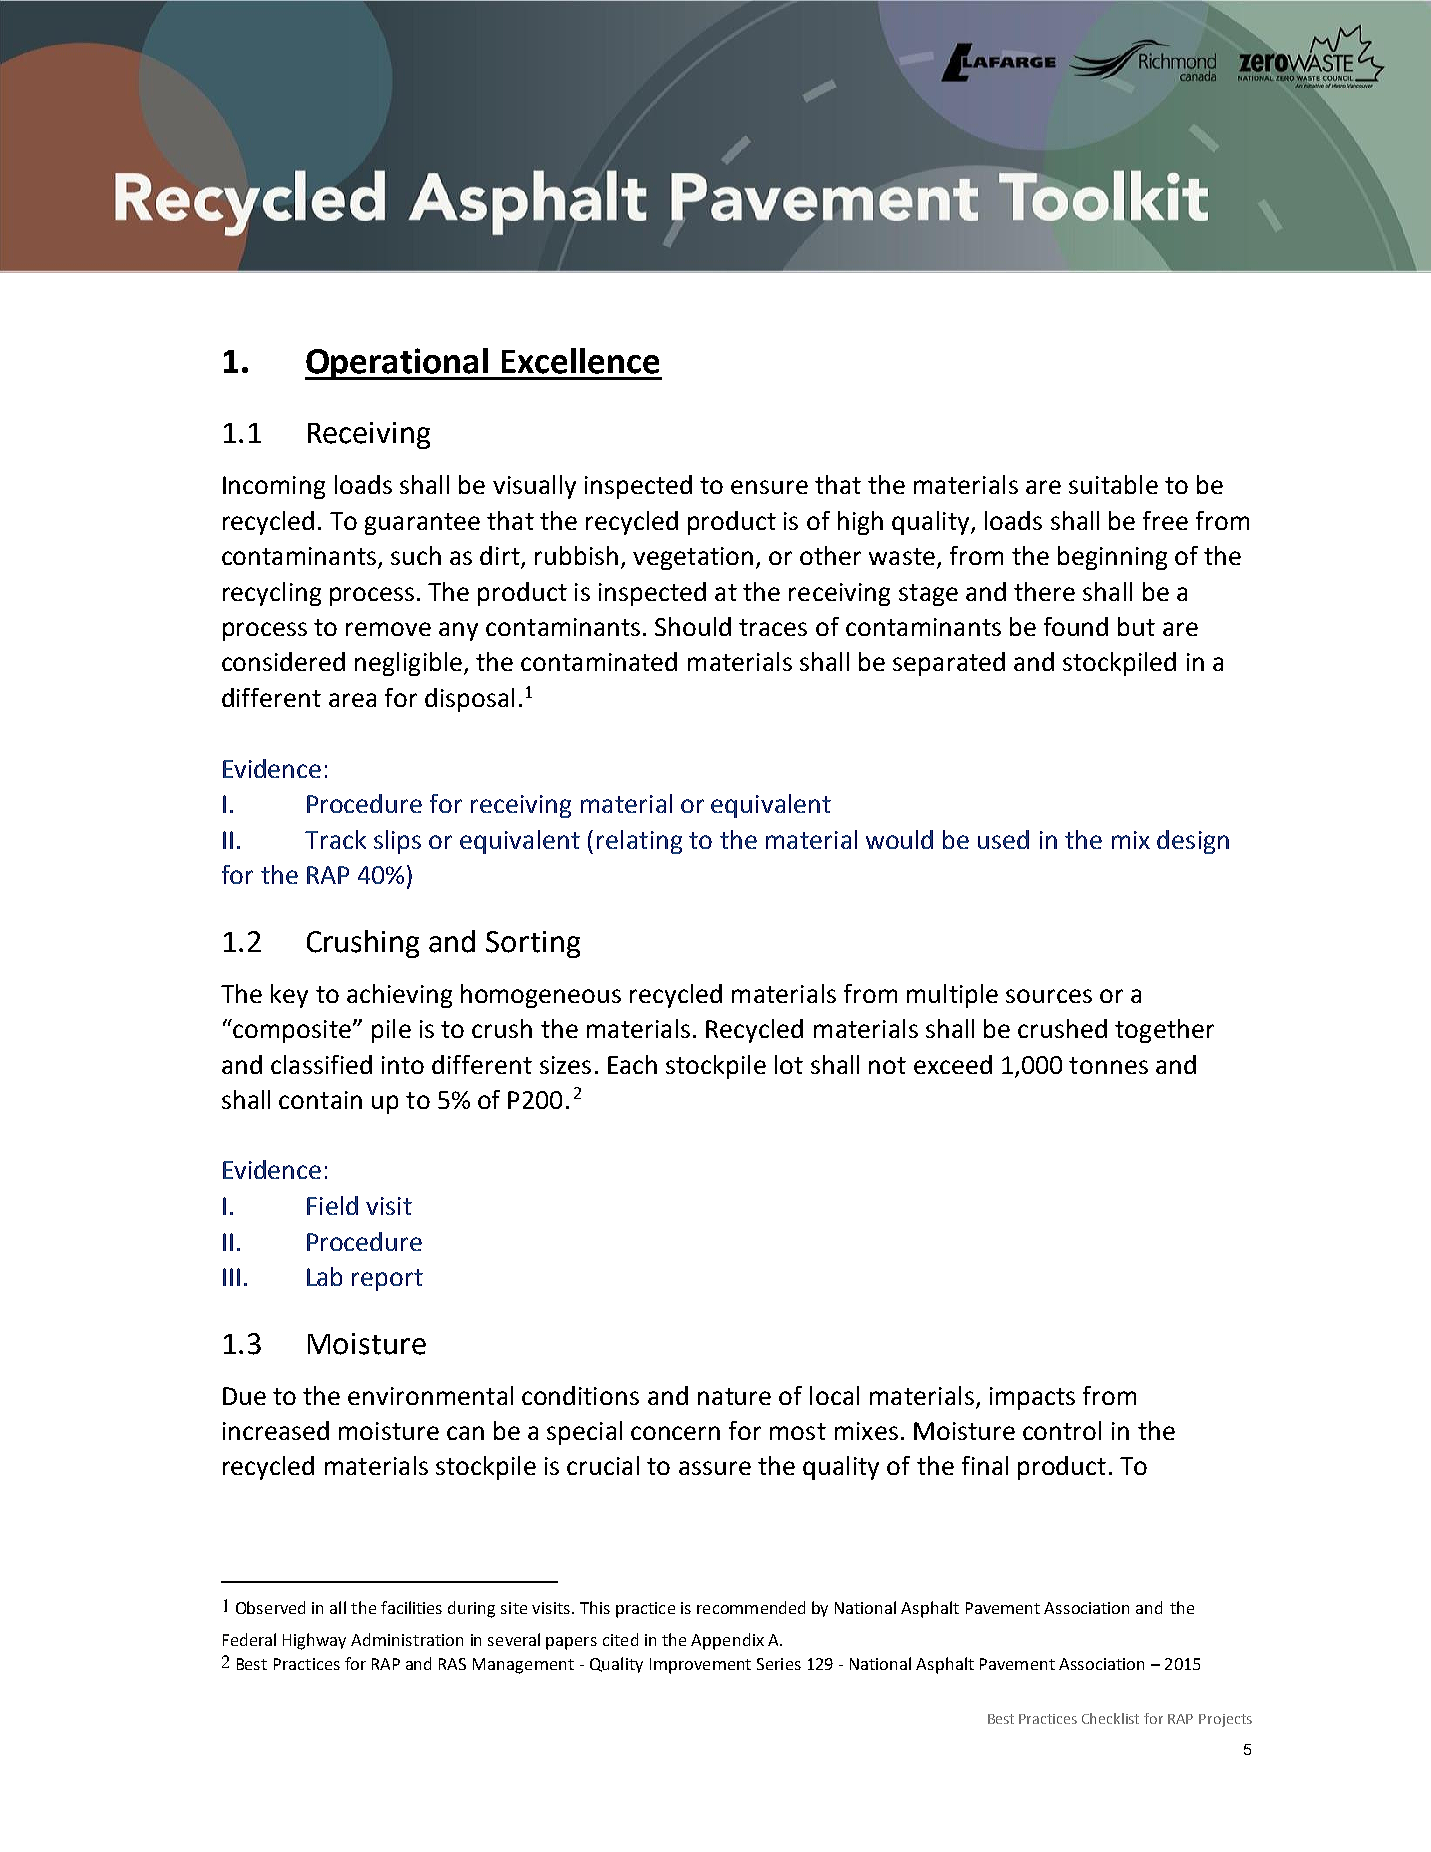 The width and height of the image is (1431, 1852). What do you see at coordinates (335, 839) in the image?
I see `Track` at bounding box center [335, 839].
